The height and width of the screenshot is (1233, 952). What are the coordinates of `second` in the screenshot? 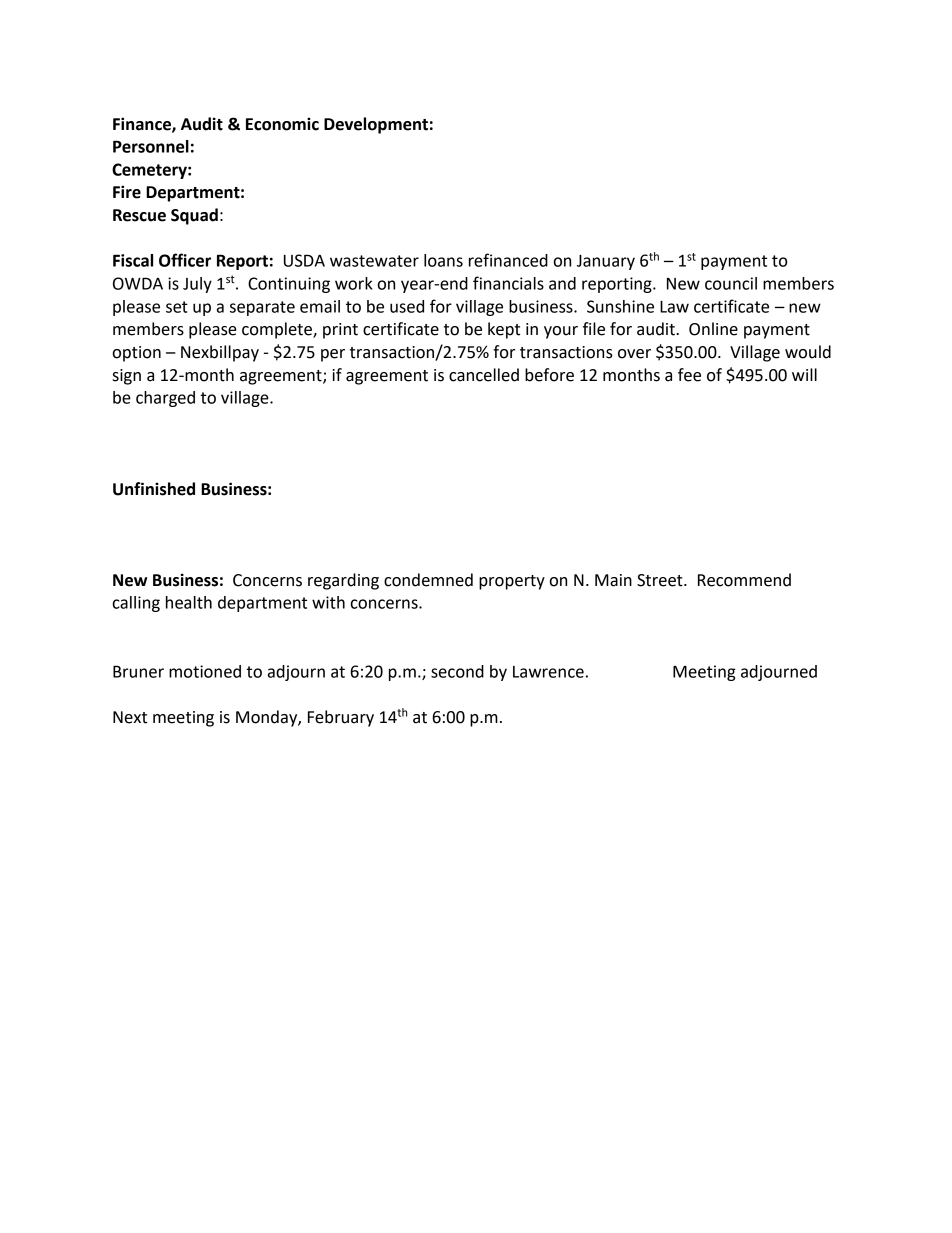 It's located at (457, 671).
